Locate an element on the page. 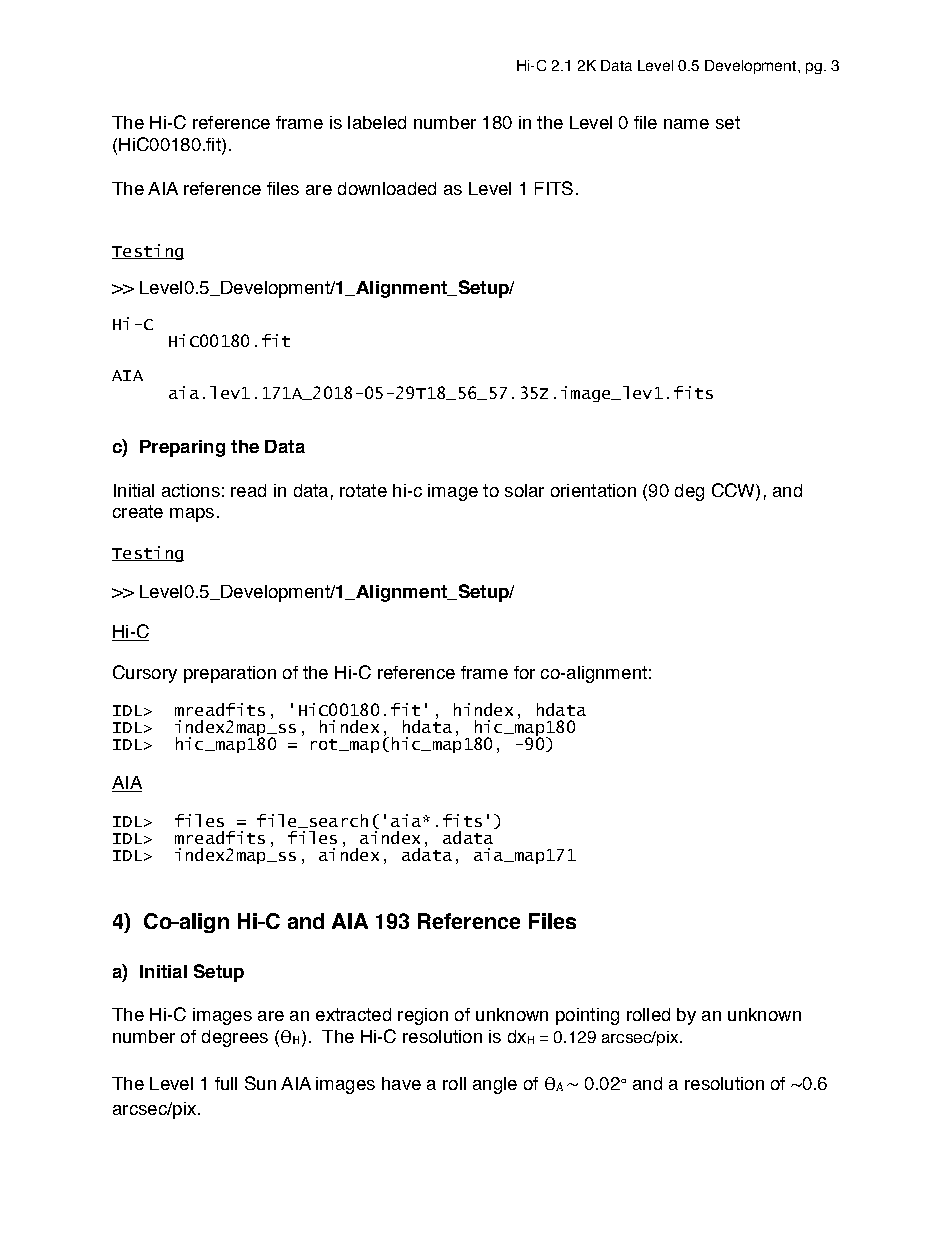  name is located at coordinates (686, 124).
